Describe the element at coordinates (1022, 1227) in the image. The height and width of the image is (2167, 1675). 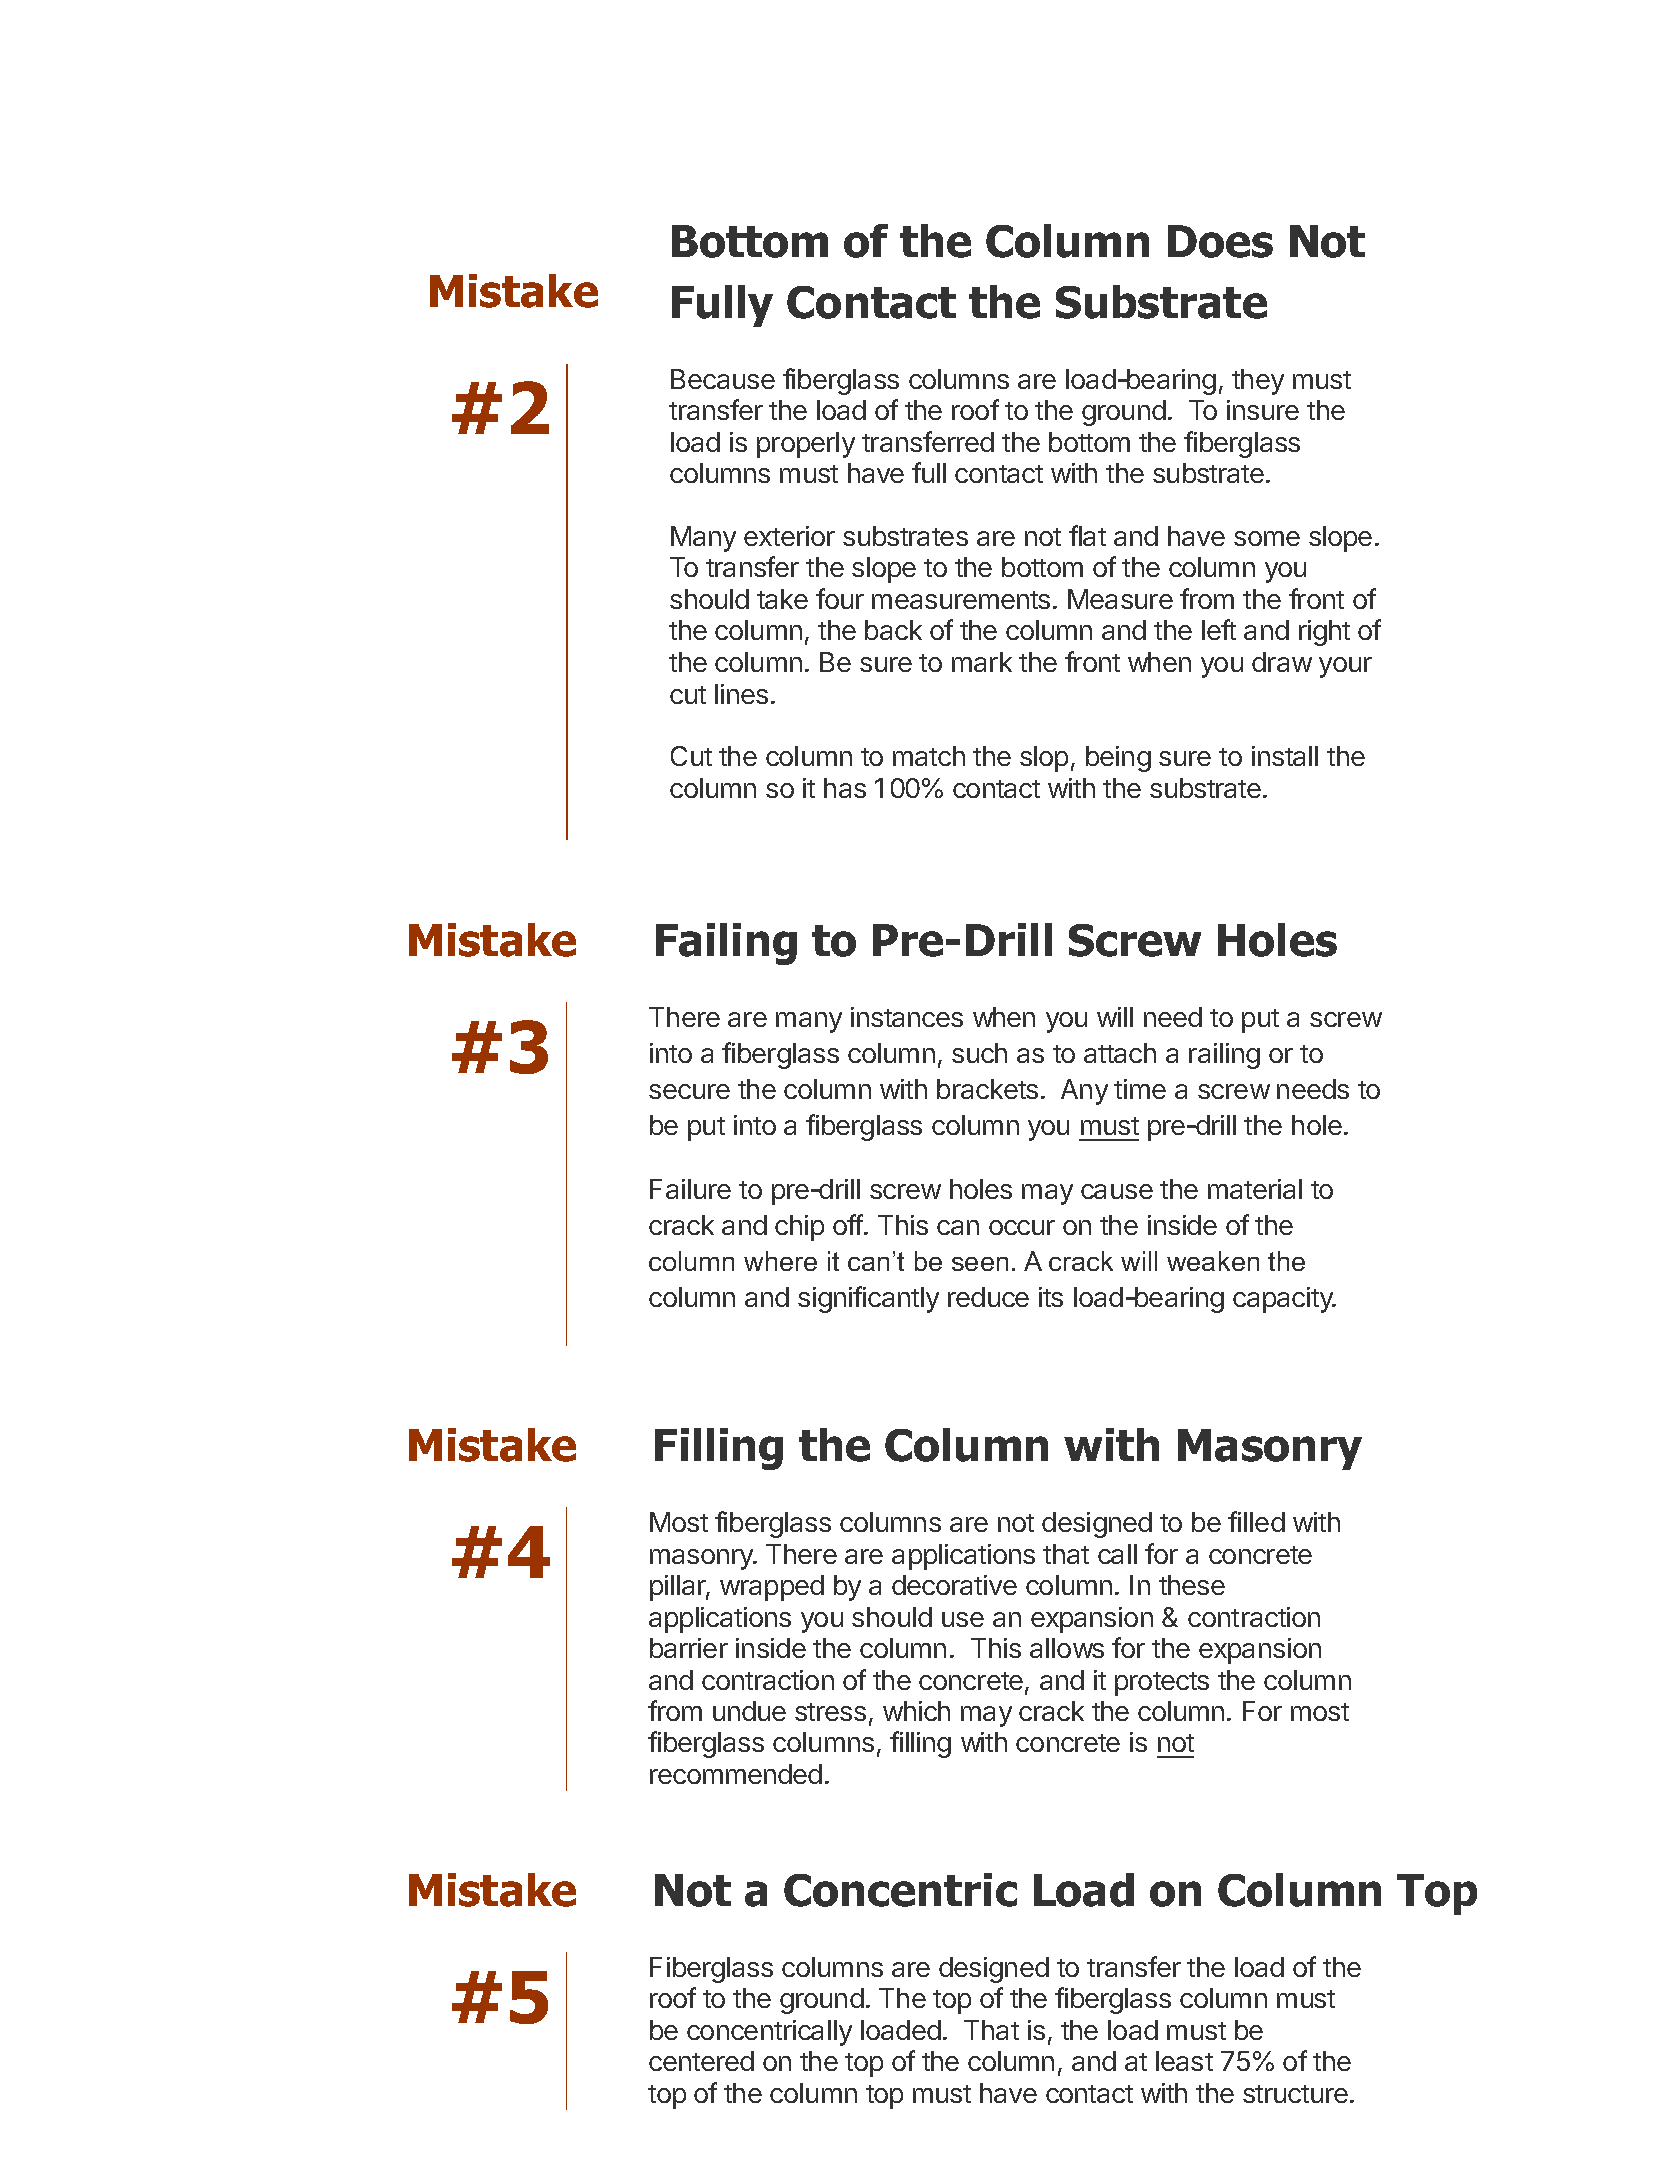
I see `occur` at that location.
